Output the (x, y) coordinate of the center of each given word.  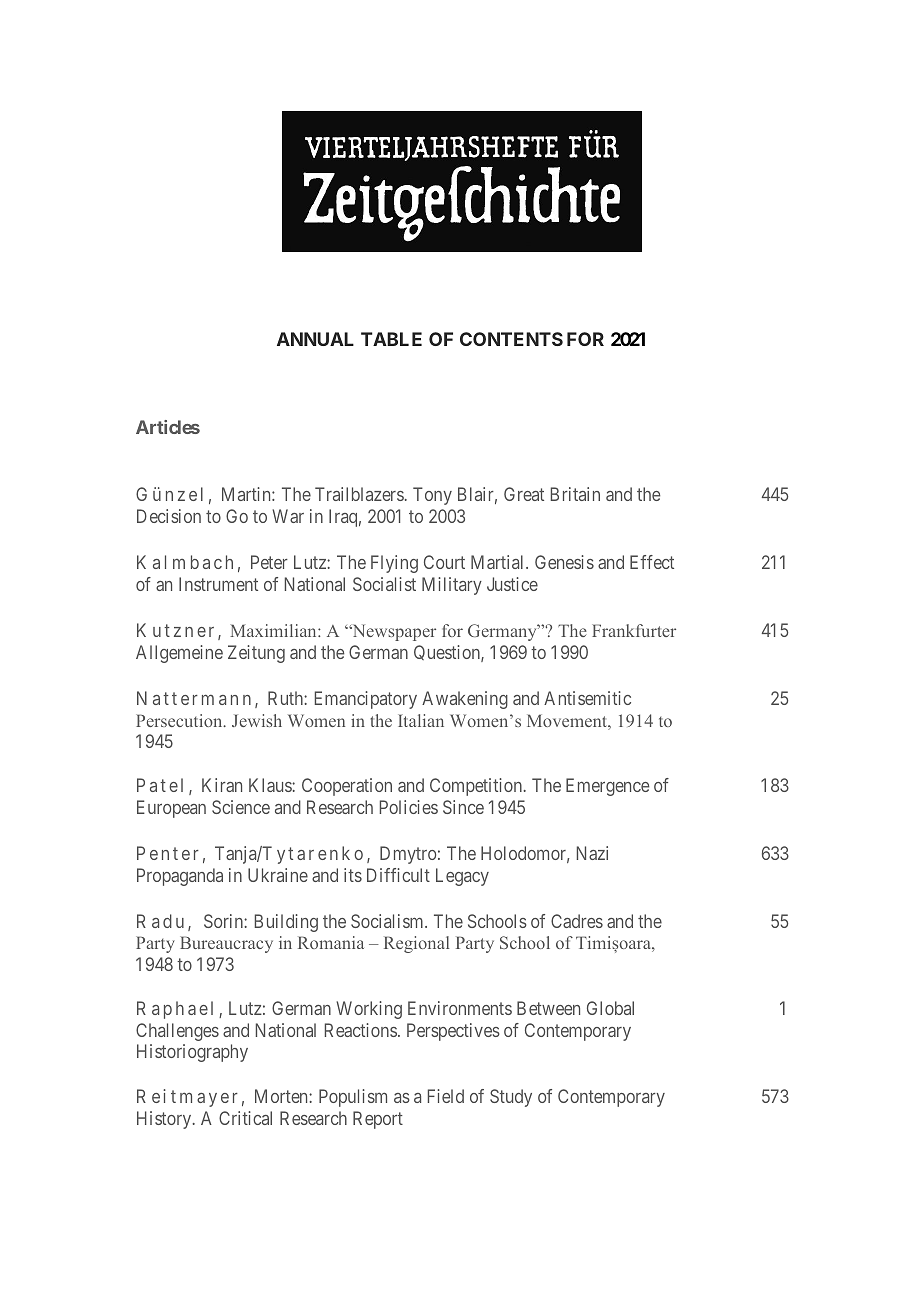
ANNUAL (315, 339)
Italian (421, 720)
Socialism (388, 921)
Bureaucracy (226, 944)
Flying (394, 564)
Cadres (577, 921)
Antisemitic (587, 698)
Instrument (218, 584)
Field (446, 1096)
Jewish (257, 720)
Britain (575, 494)
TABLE (391, 339)
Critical (245, 1118)
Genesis (564, 562)
